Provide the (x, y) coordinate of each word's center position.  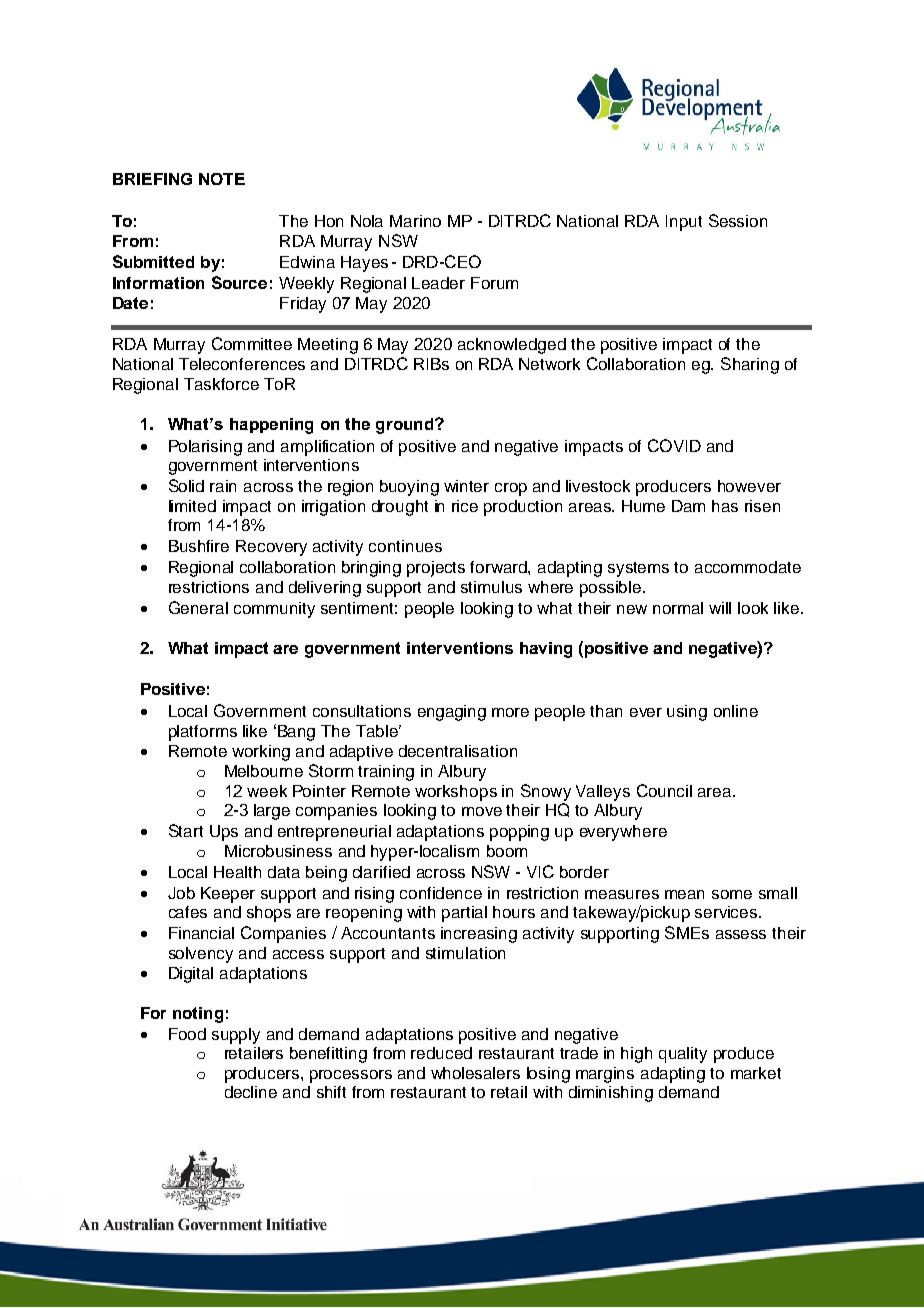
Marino (415, 221)
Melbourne (264, 771)
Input (684, 223)
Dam (688, 506)
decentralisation (458, 751)
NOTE (222, 179)
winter (466, 486)
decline (251, 1092)
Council (664, 790)
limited (192, 506)
